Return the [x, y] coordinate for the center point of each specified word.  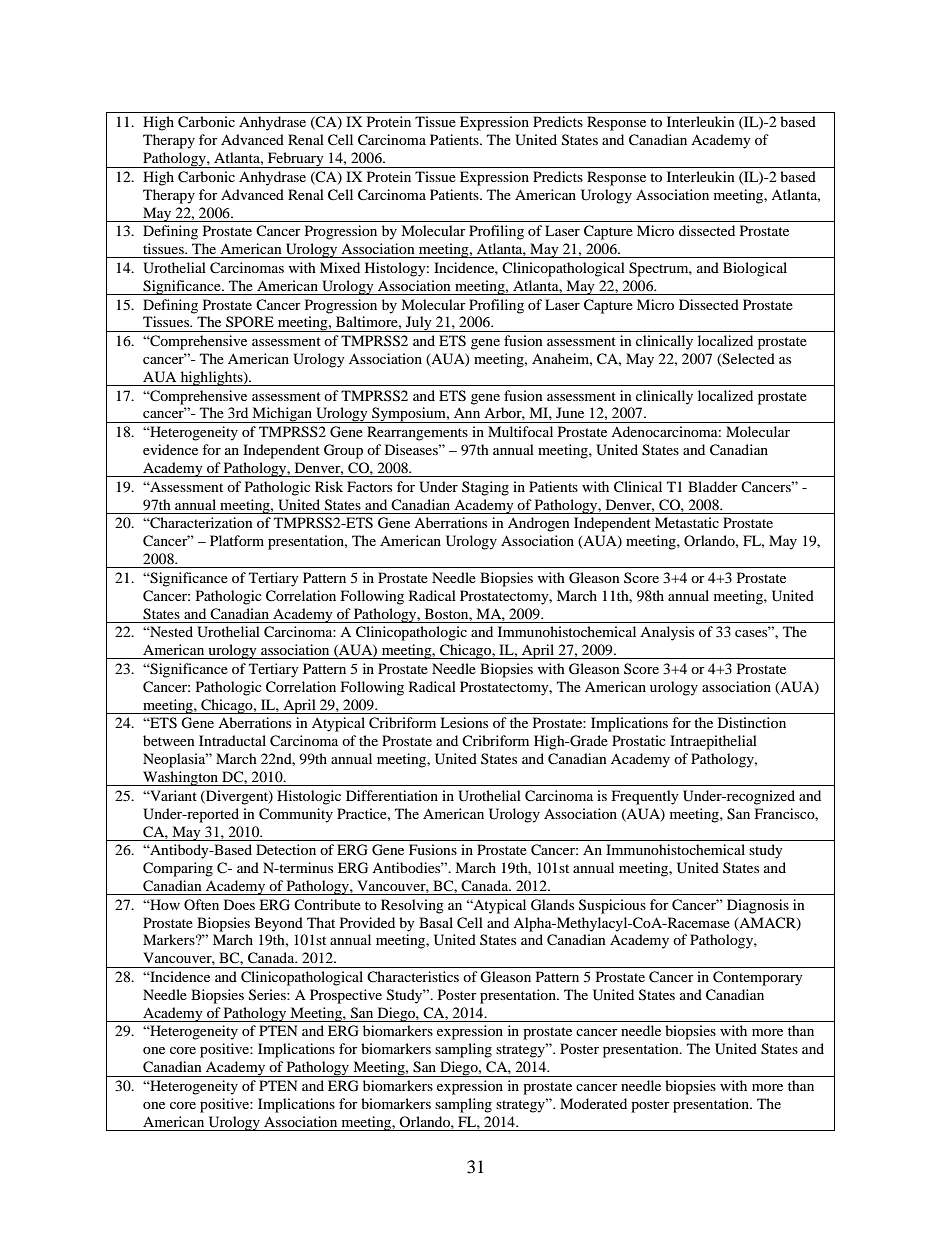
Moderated [593, 1103]
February [296, 160]
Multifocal [520, 431]
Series [268, 995]
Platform [237, 540]
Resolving [412, 906]
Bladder [713, 486]
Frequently [645, 797]
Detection [286, 849]
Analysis [667, 633]
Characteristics [413, 976]
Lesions [464, 722]
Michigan [282, 415]
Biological [755, 269]
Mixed [340, 267]
